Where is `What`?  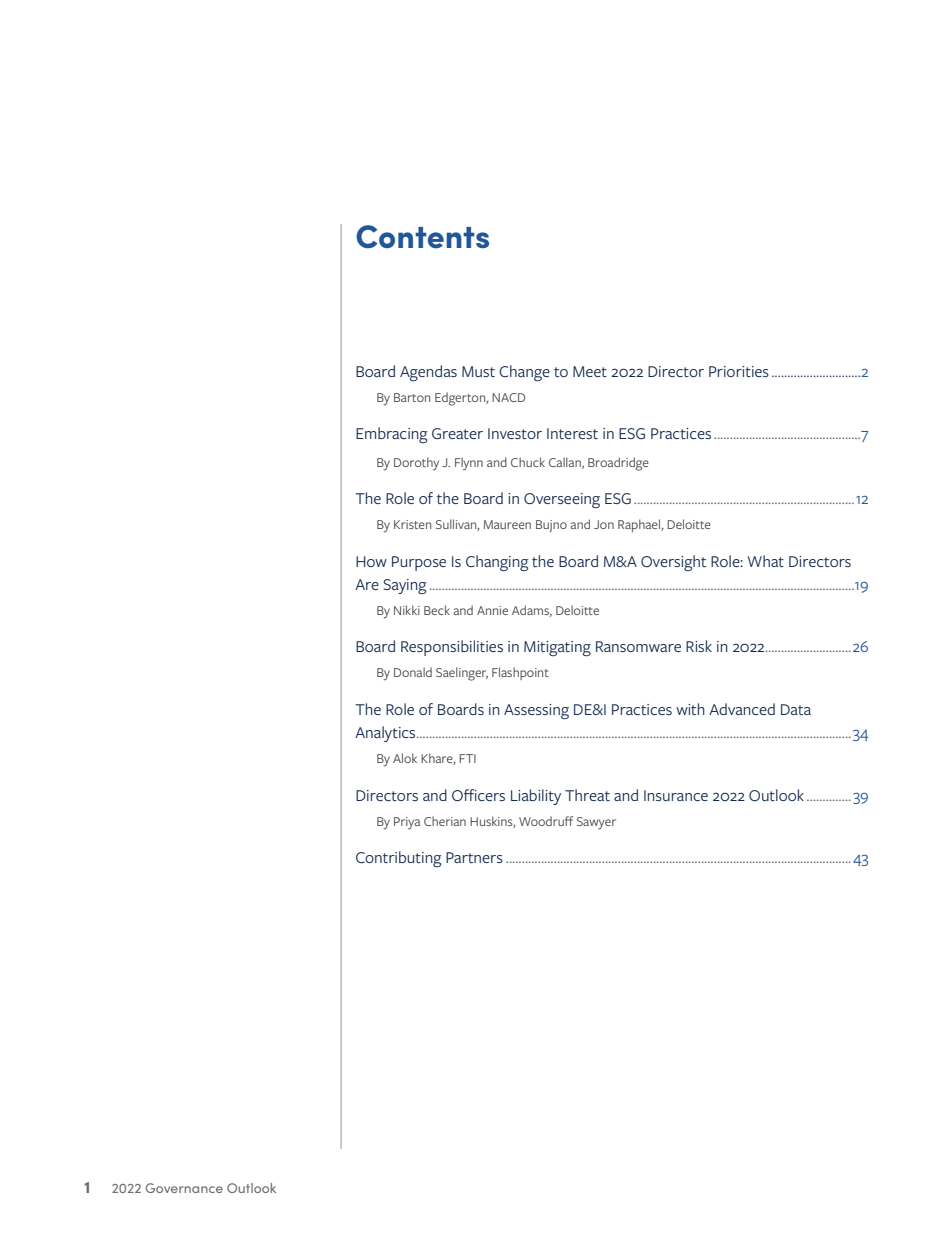
What is located at coordinates (766, 561).
